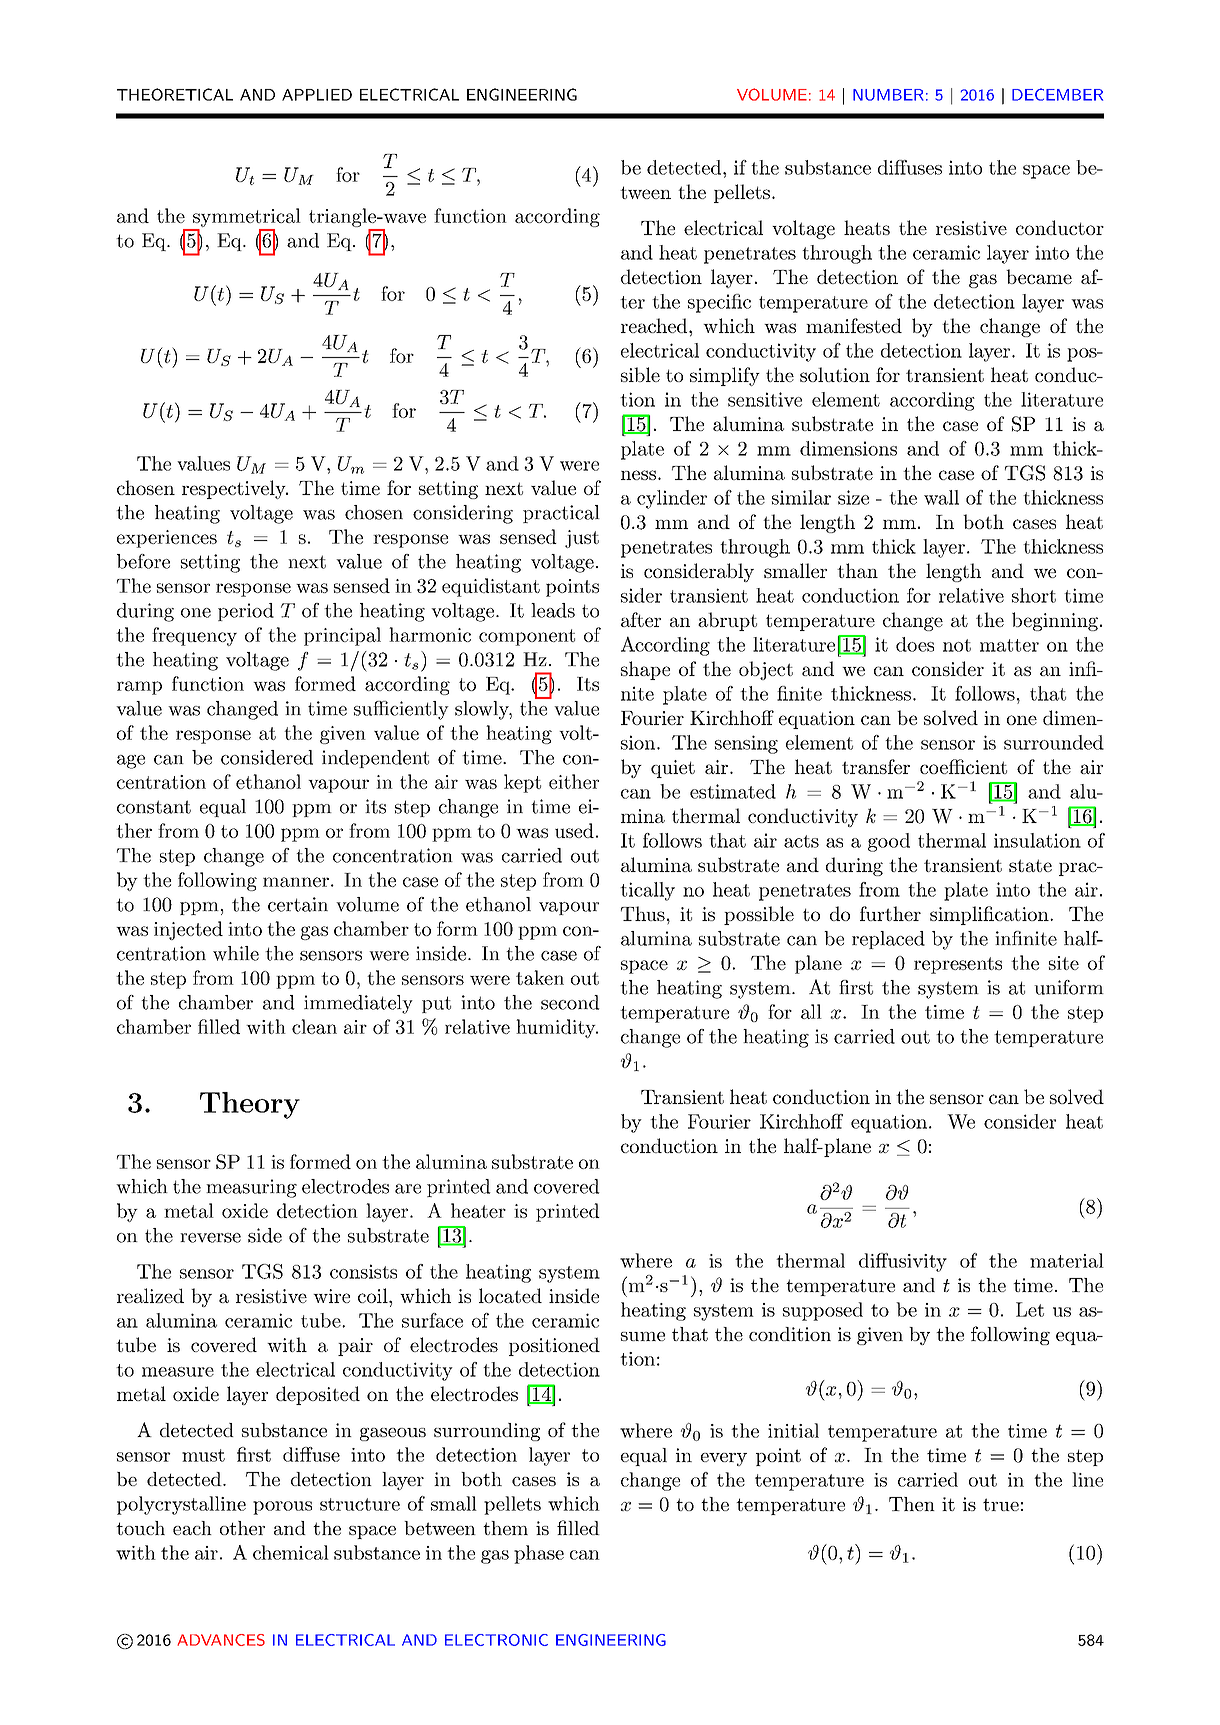 The height and width of the screenshot is (1725, 1220). I want to click on humidity, so click(556, 1028).
